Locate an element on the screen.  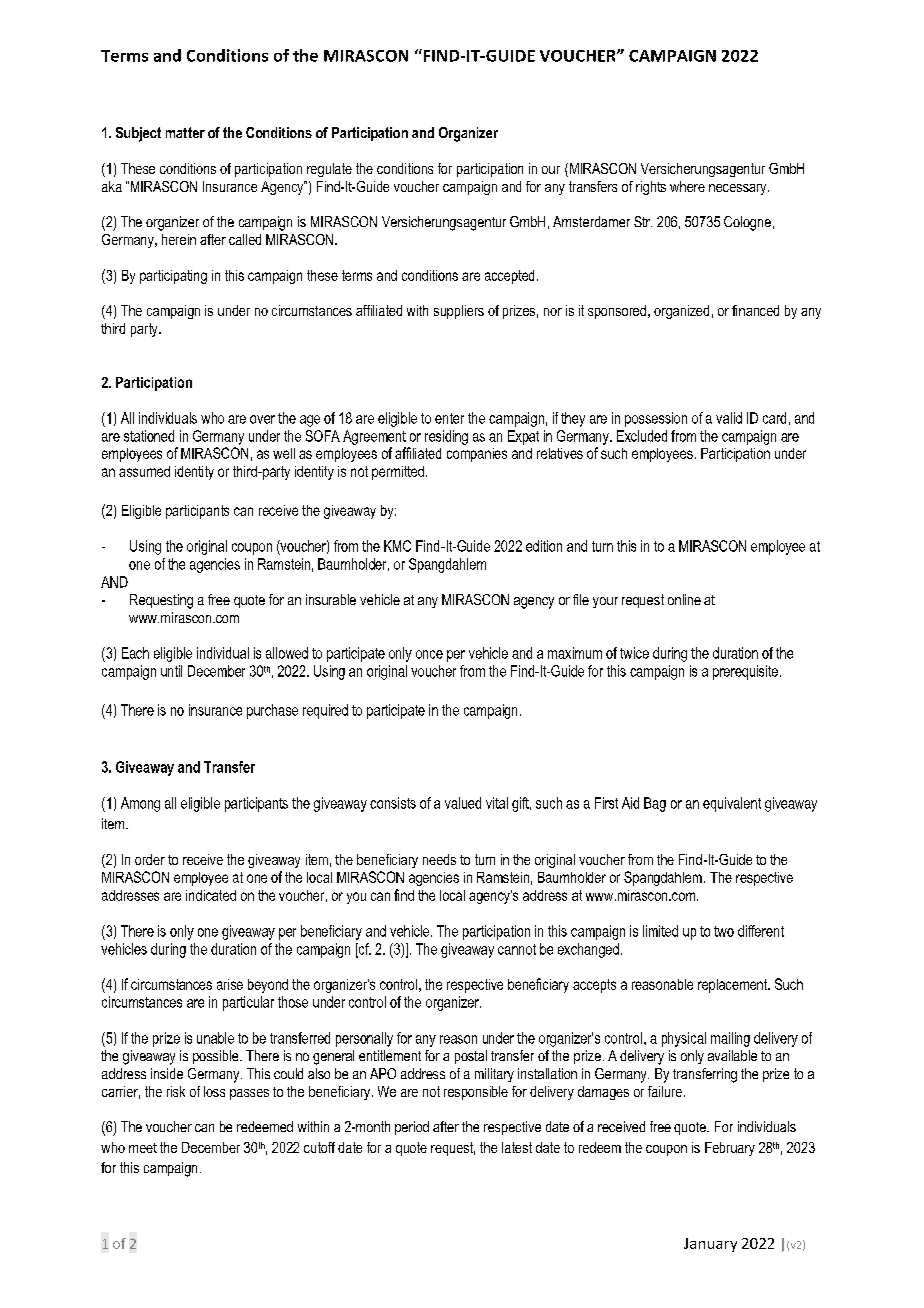
matter is located at coordinates (185, 132).
